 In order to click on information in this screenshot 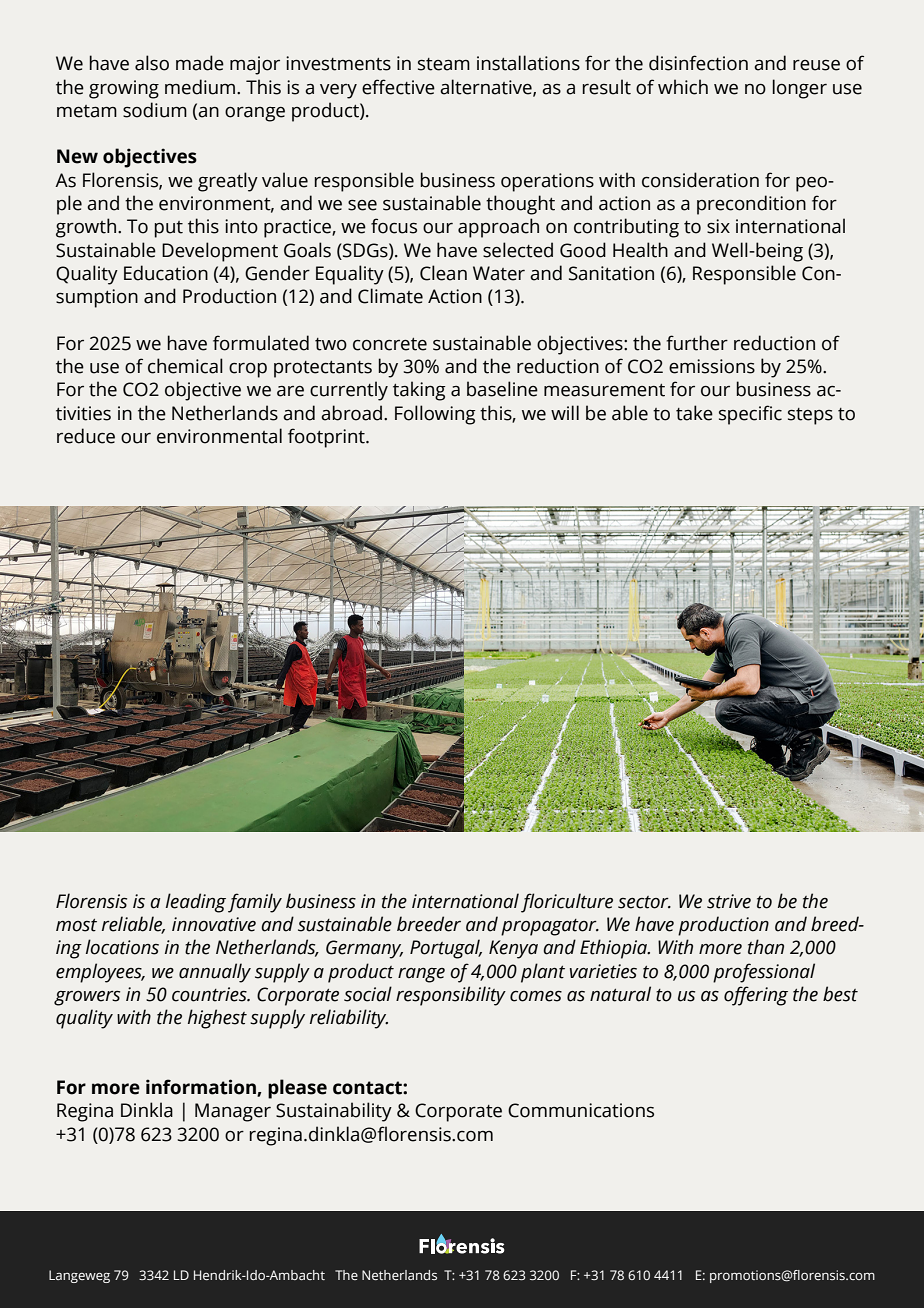, I will do `click(202, 1088)`.
